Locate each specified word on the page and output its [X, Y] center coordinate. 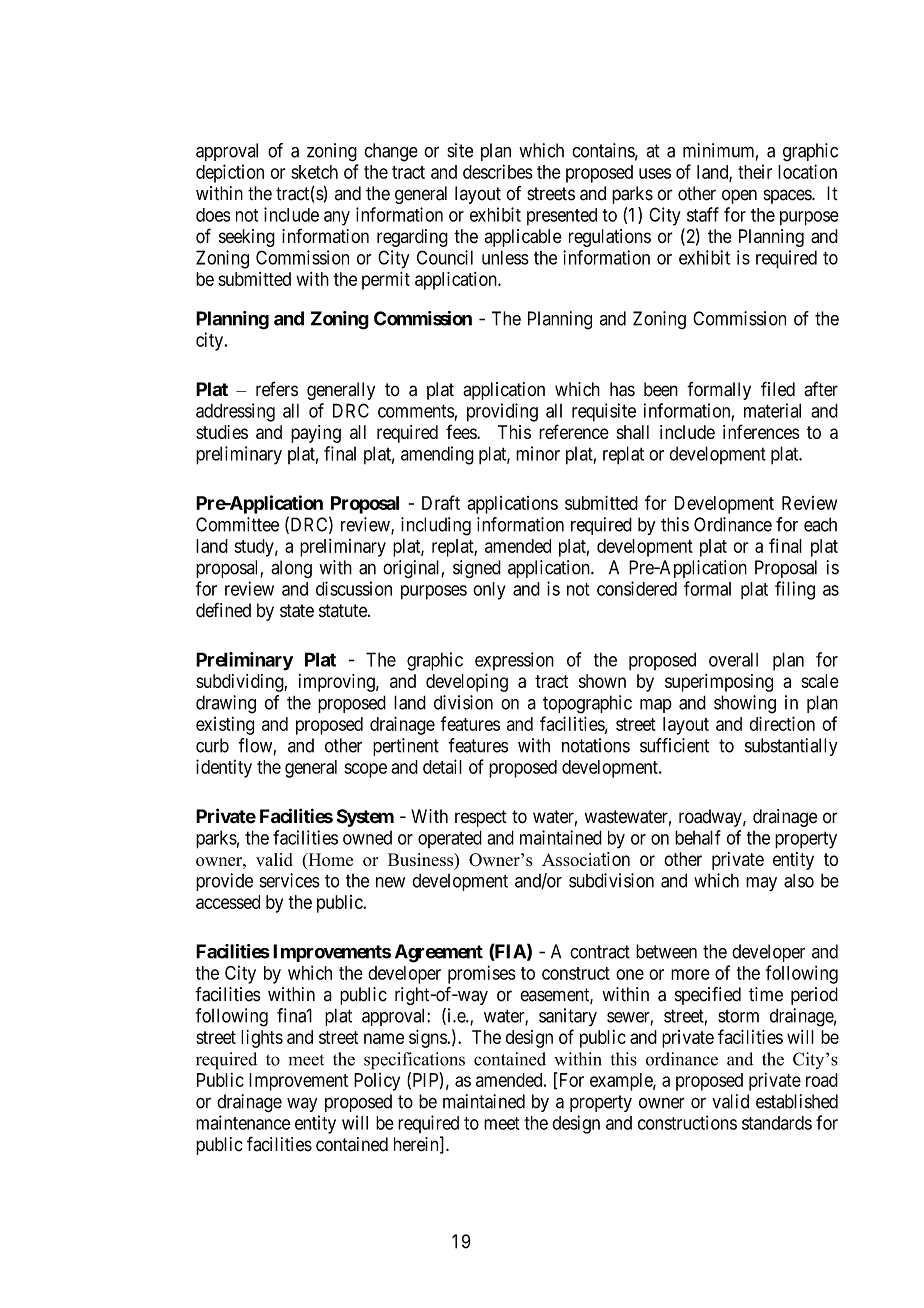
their [755, 171]
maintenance [243, 1122]
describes [498, 171]
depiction [230, 173]
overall [733, 659]
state [297, 611]
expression [514, 661]
